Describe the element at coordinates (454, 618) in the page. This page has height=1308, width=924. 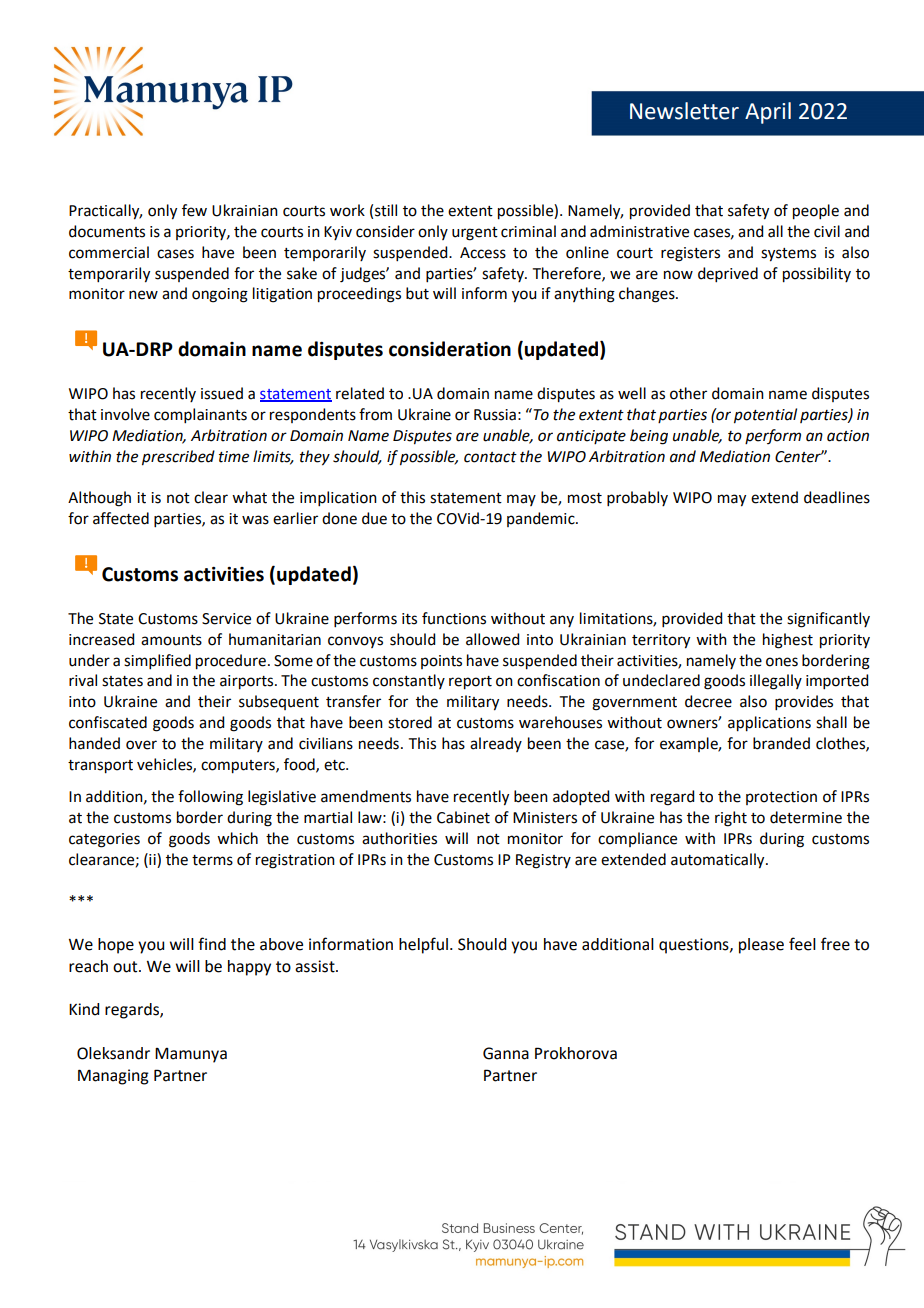
I see `functions` at that location.
